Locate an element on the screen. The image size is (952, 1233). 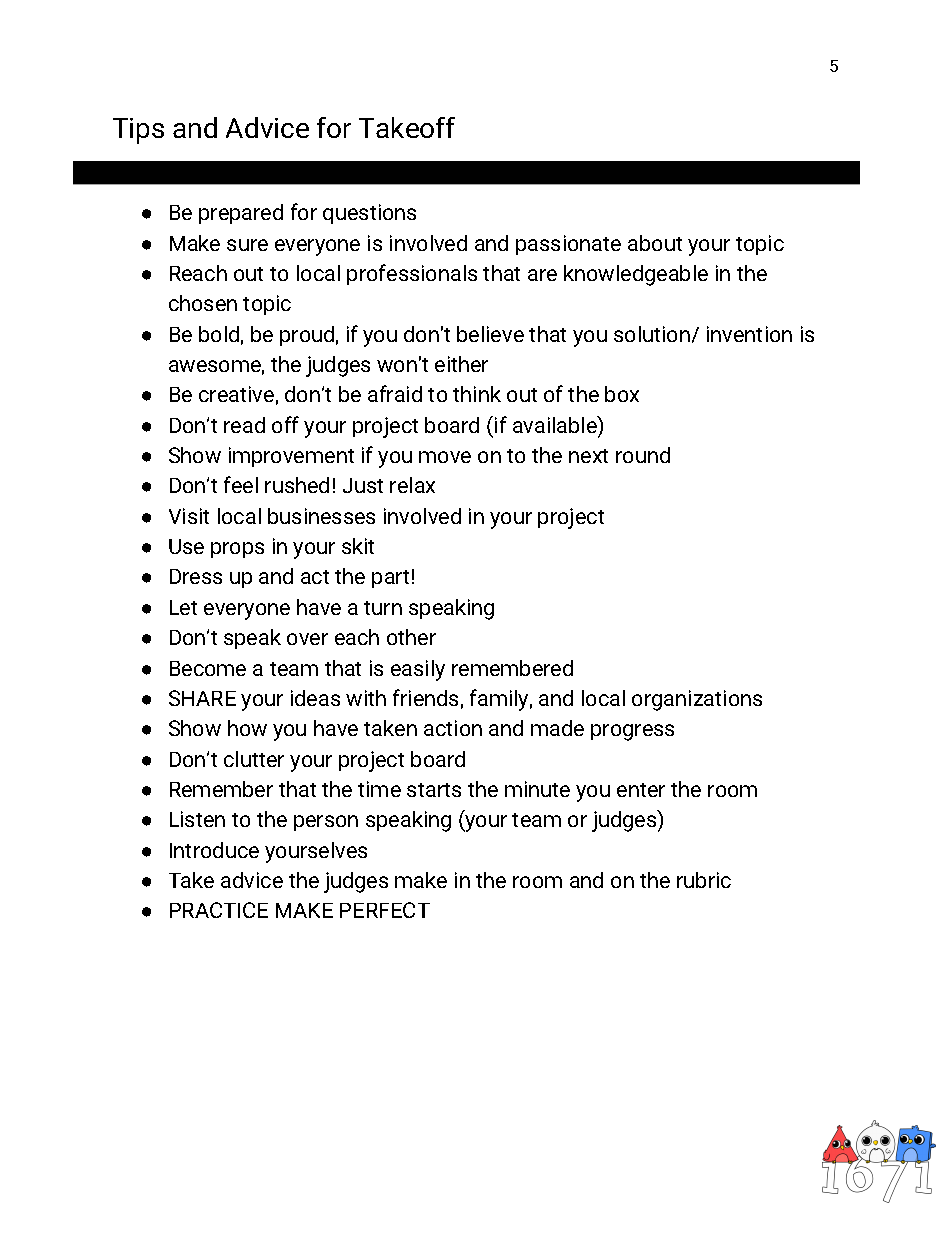
relax is located at coordinates (412, 485).
